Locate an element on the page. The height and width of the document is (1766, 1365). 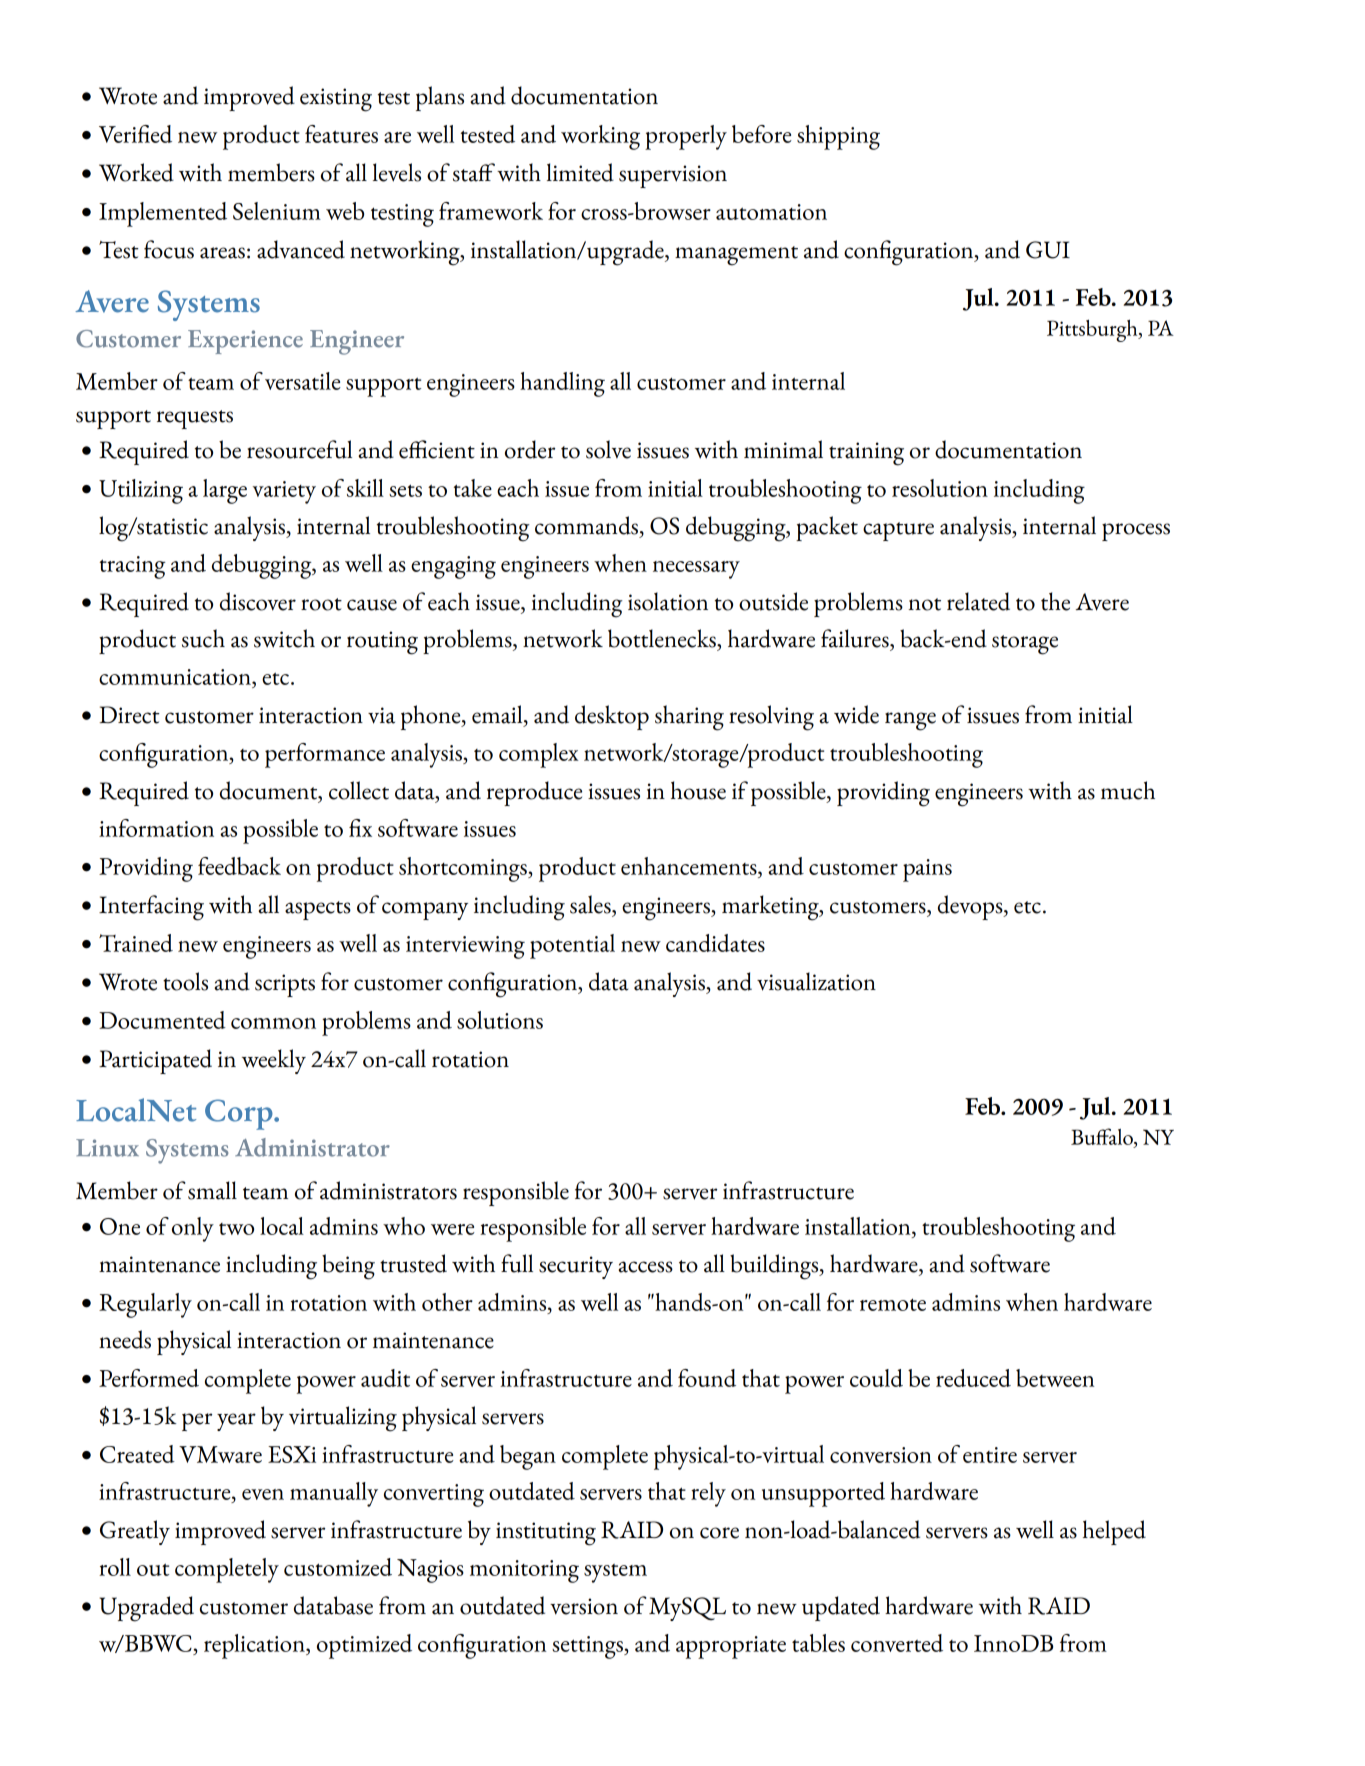
replication is located at coordinates (255, 1646).
